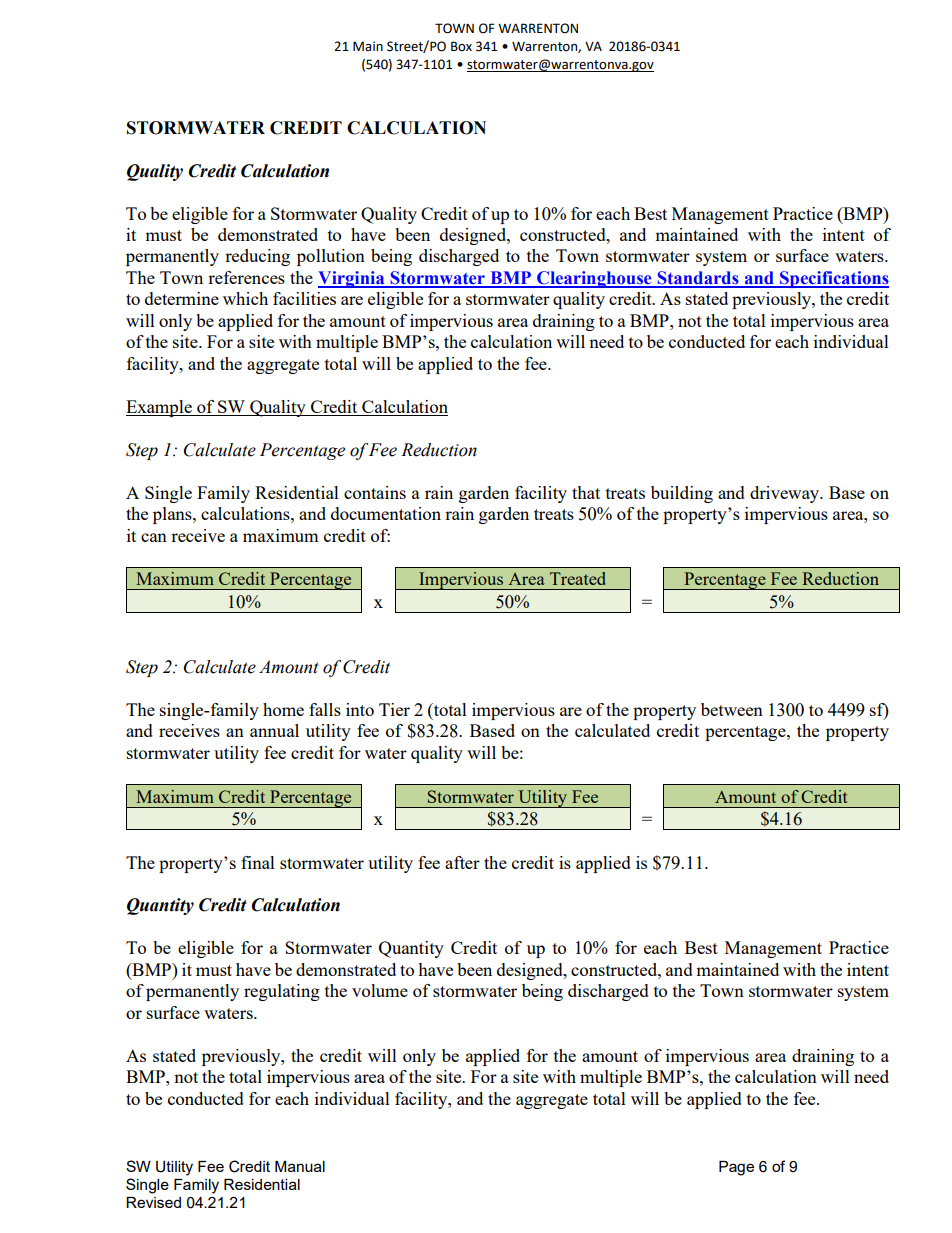  I want to click on Manual, so click(300, 1166).
